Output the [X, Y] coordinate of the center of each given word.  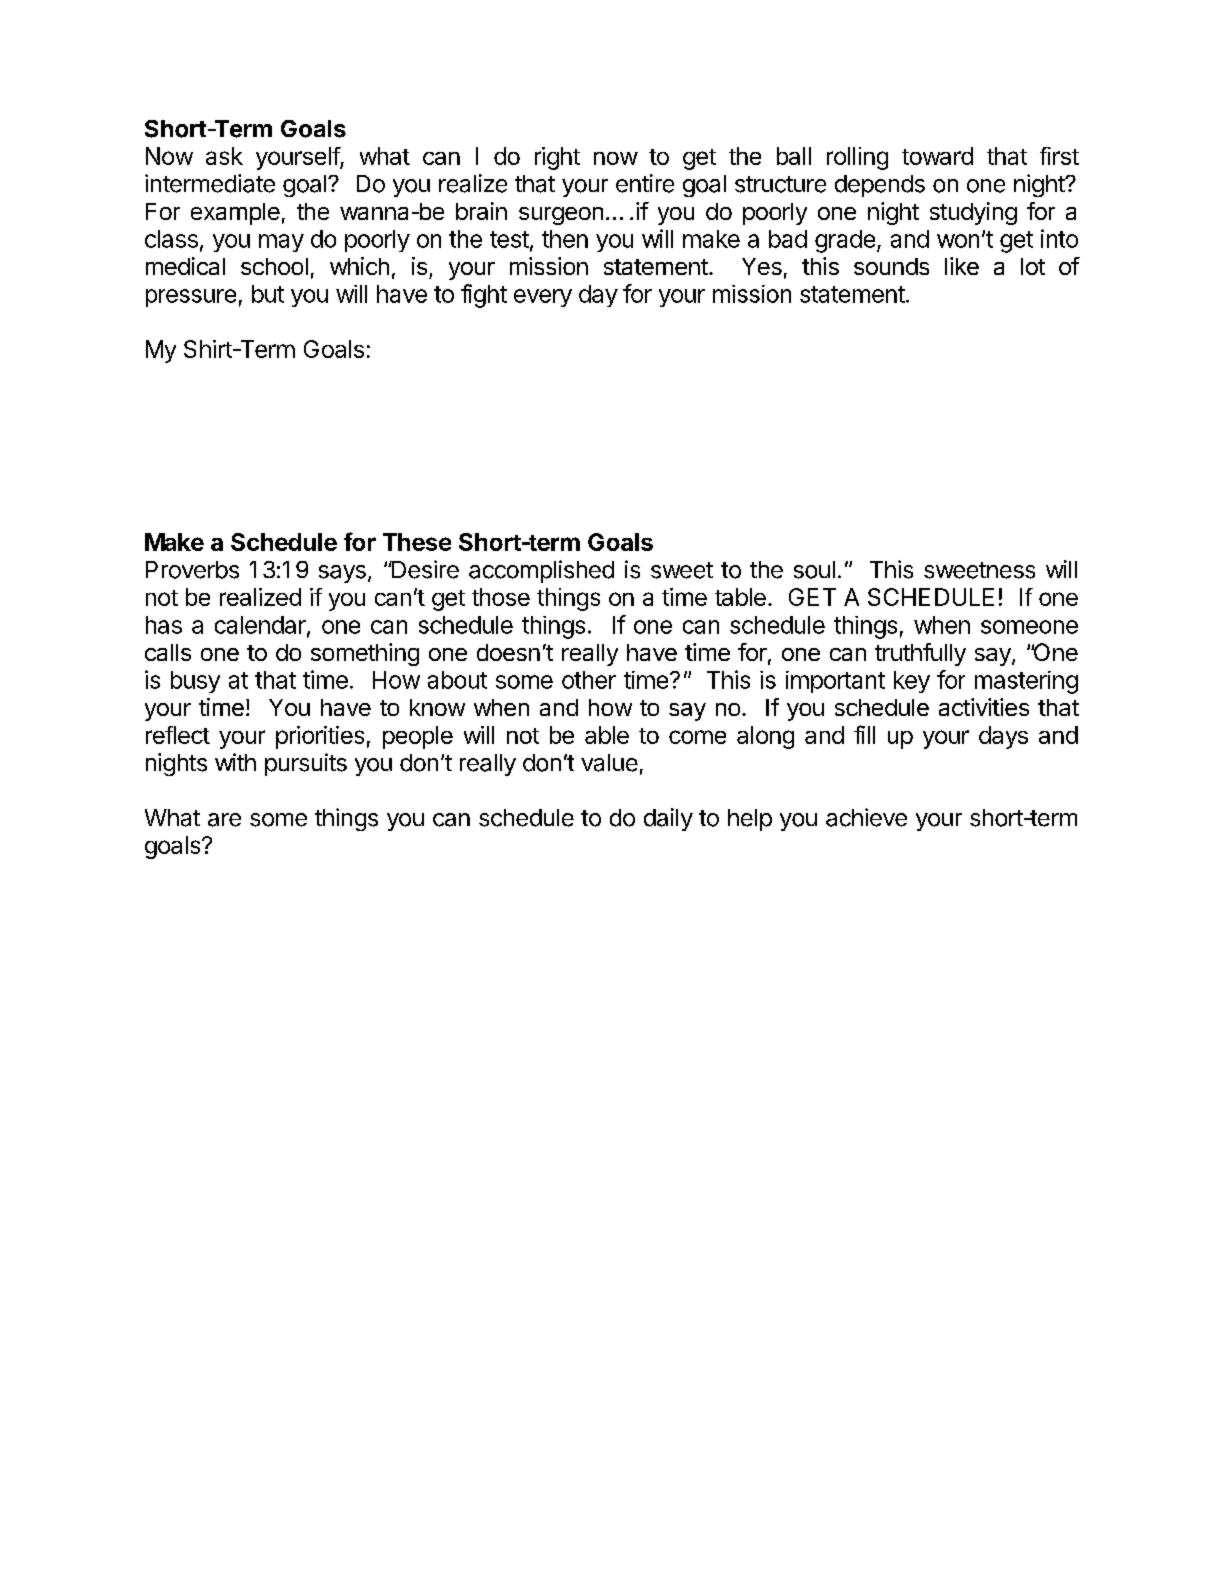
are [224, 820]
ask [224, 156]
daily [668, 819]
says [342, 574]
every [543, 298]
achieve [866, 817]
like [962, 266]
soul [814, 570]
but [268, 294]
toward [937, 156]
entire [645, 183]
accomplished [541, 571]
